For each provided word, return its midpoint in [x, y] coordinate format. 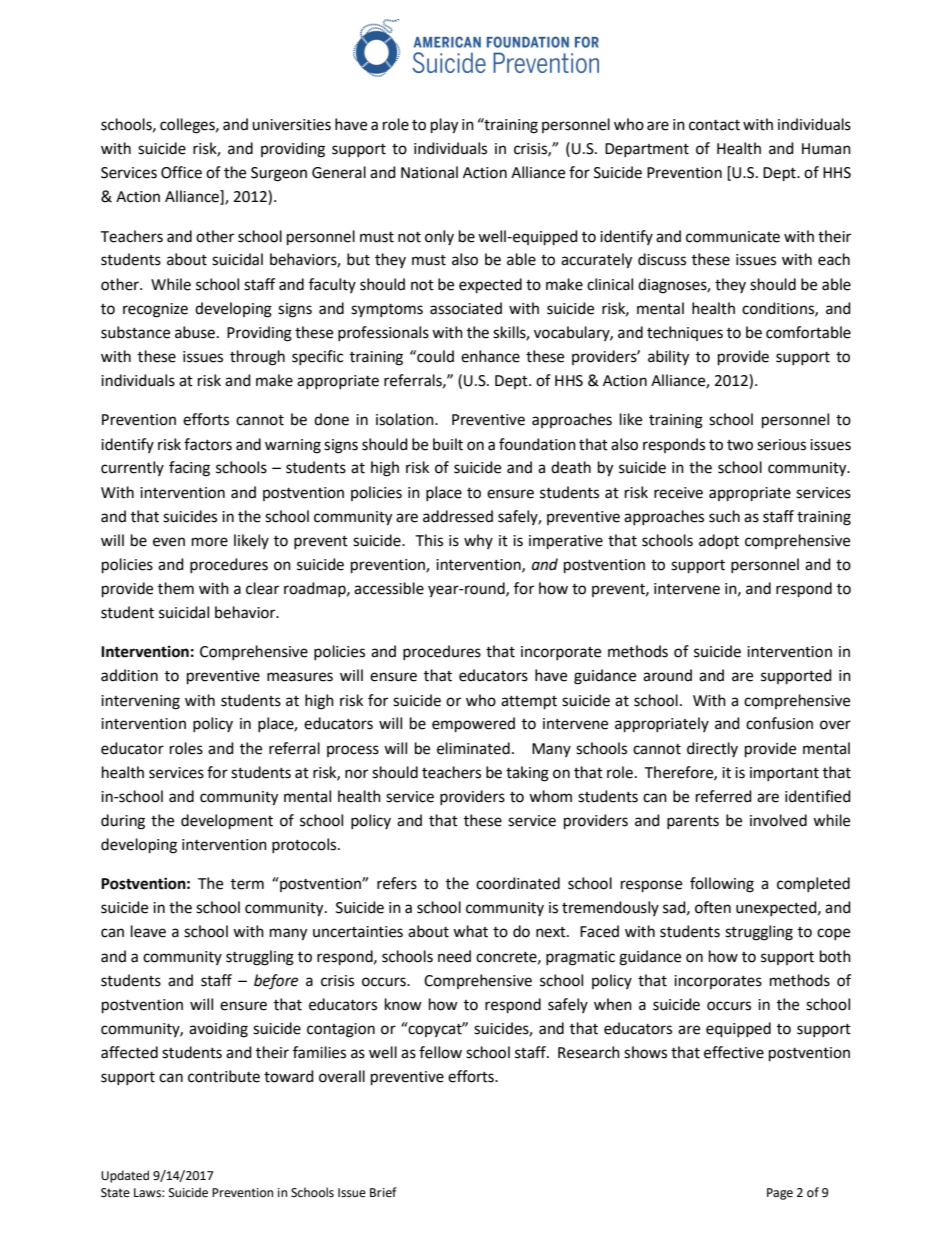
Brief [383, 1192]
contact [714, 125]
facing [189, 469]
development [227, 822]
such [724, 516]
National [429, 172]
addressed [458, 516]
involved [778, 820]
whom [550, 796]
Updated [125, 1176]
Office [181, 172]
